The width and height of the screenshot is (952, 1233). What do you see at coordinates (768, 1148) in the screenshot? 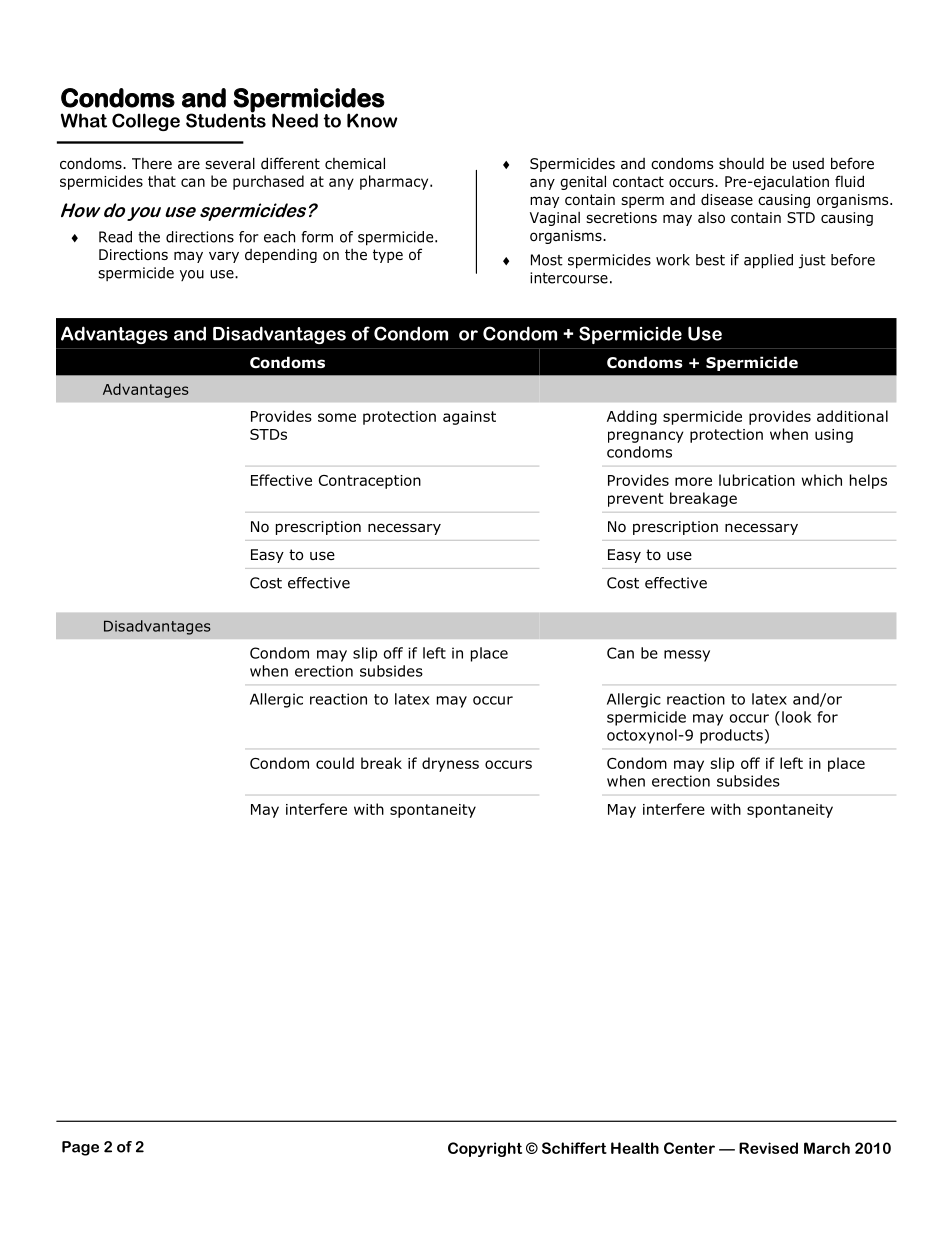
I see `Revised` at bounding box center [768, 1148].
